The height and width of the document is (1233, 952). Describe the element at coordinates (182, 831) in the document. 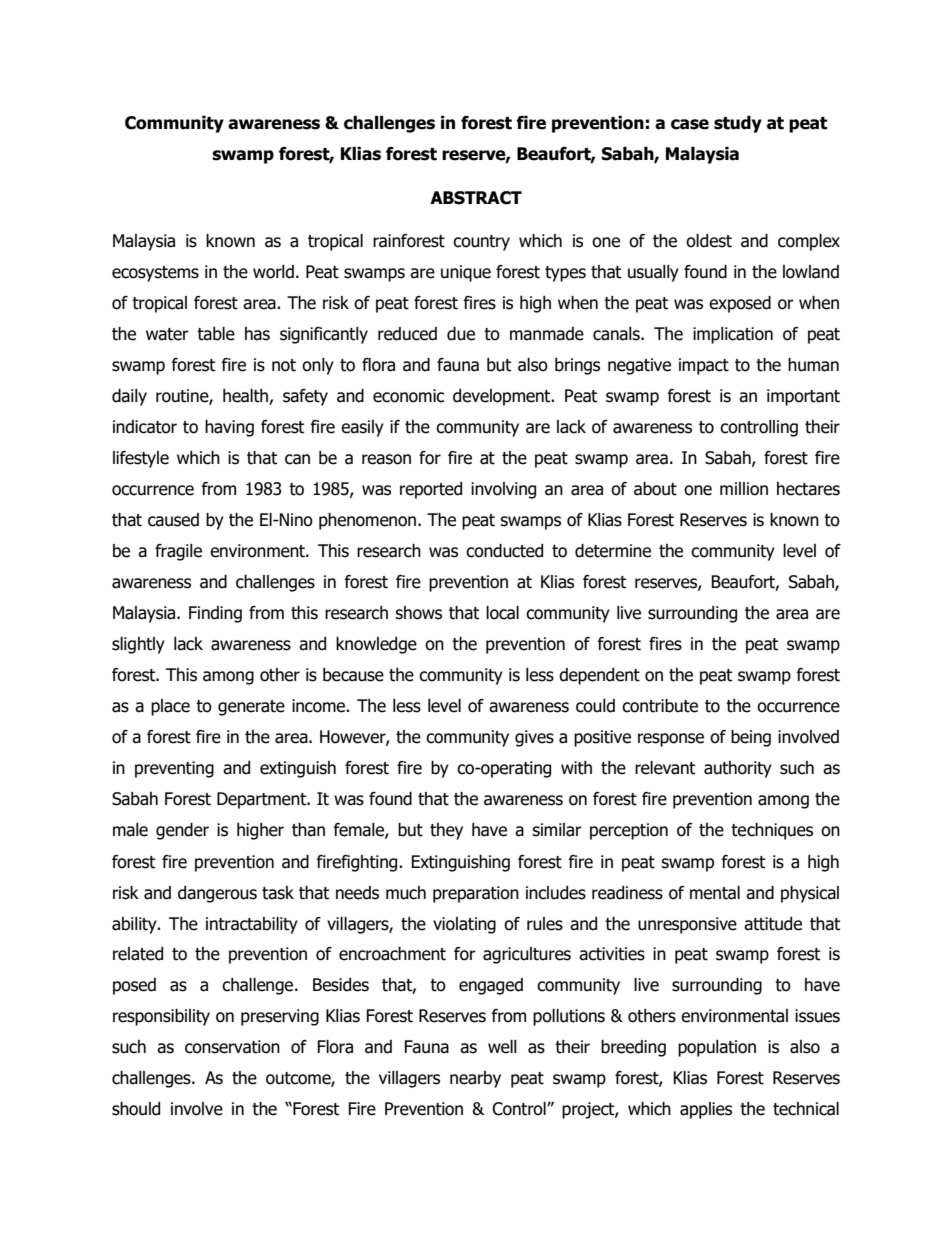

I see `gender` at that location.
